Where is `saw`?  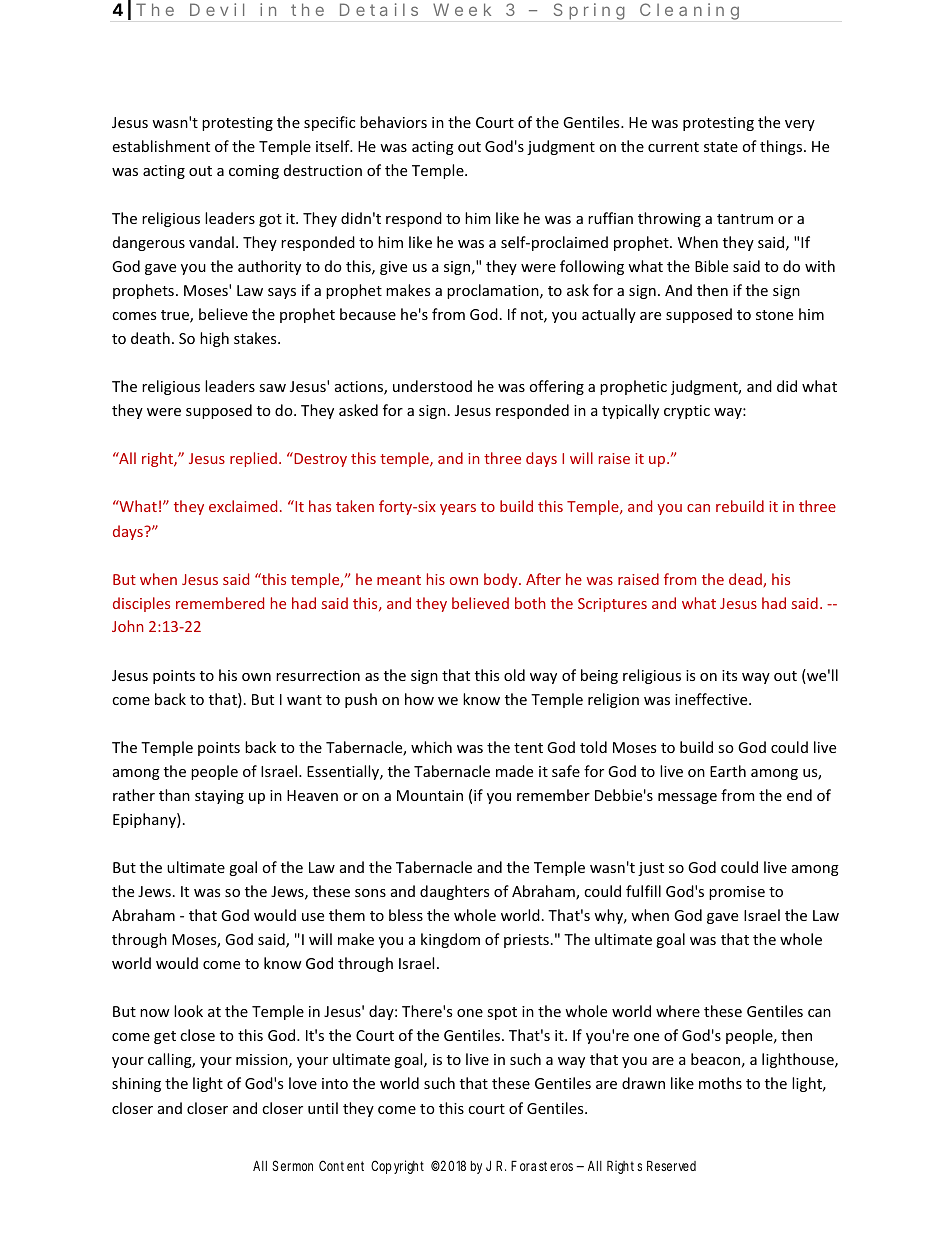 saw is located at coordinates (272, 388).
